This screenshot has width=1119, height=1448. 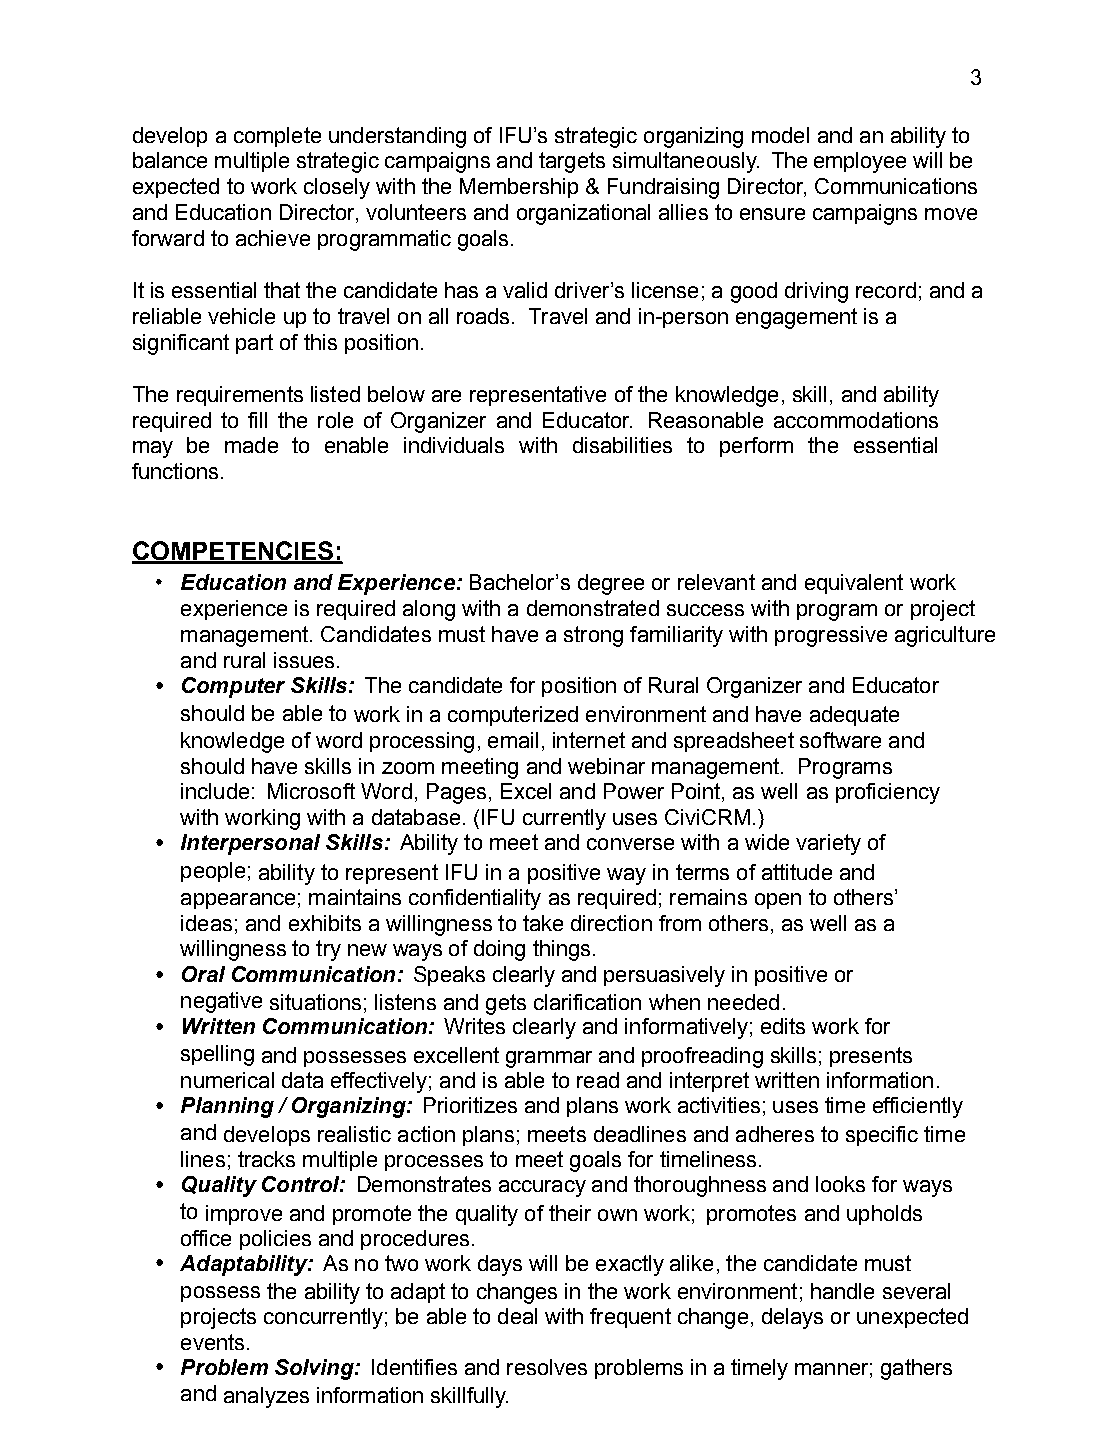 I want to click on COMPETENCIES, so click(x=234, y=552).
